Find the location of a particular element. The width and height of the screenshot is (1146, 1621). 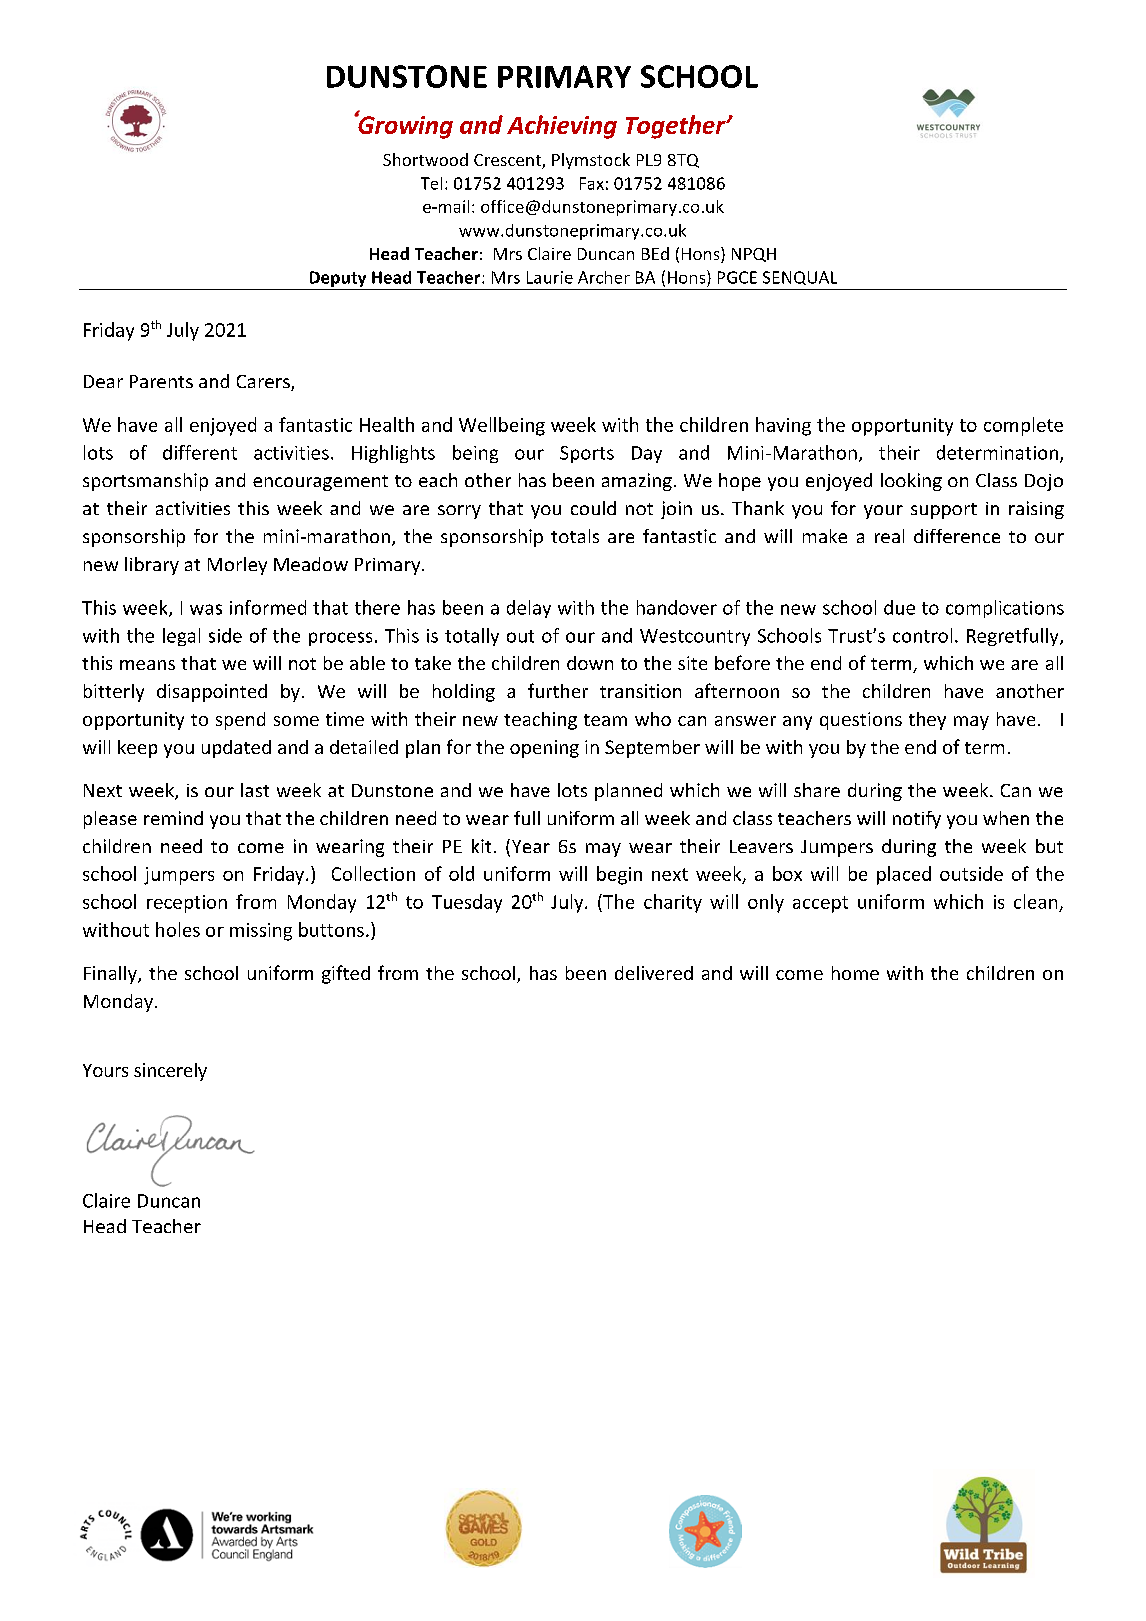

Achieving is located at coordinates (562, 127).
